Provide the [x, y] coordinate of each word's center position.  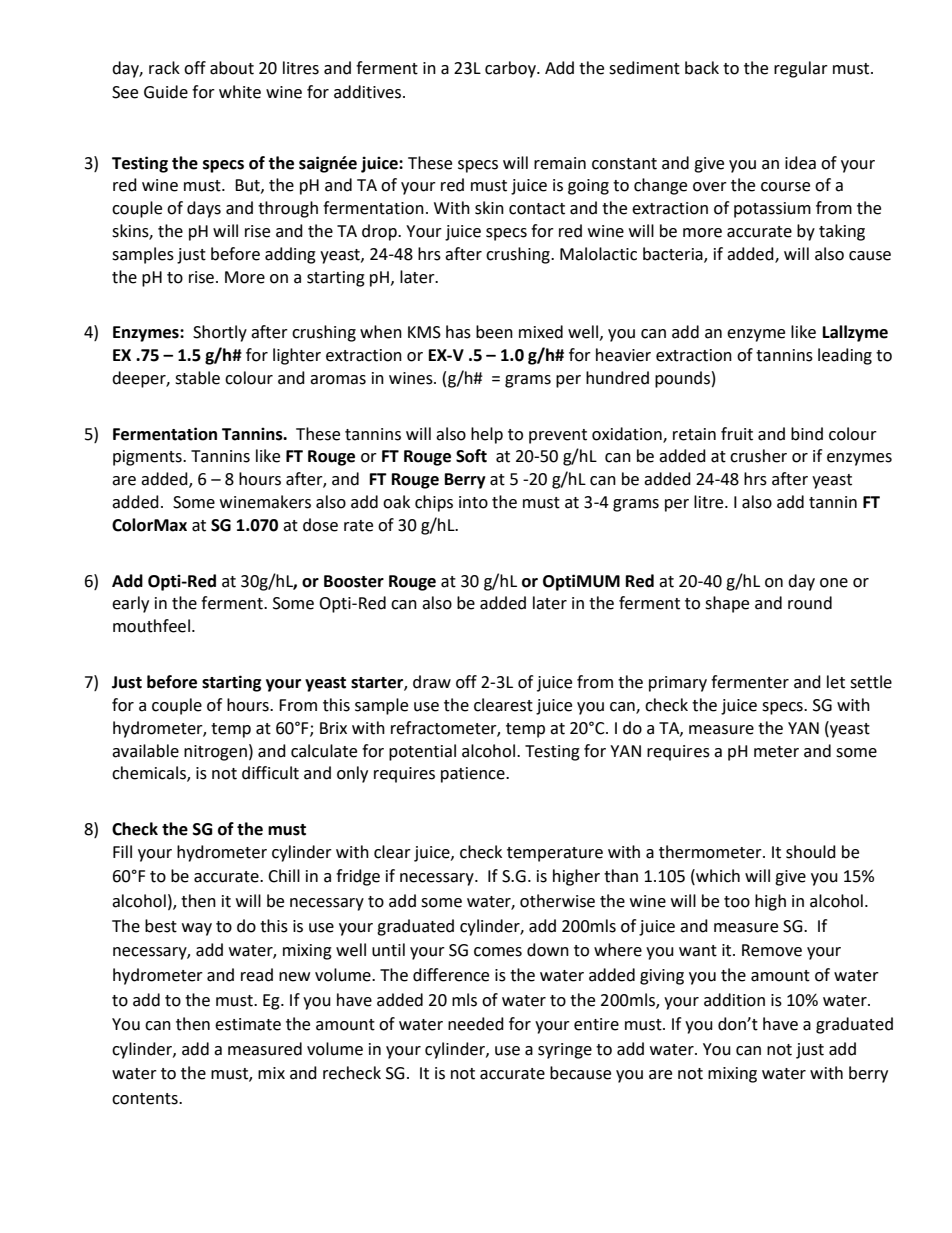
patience [474, 775]
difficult [270, 773]
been [494, 332]
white [240, 92]
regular [801, 69]
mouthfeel [151, 626]
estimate [248, 1024]
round [810, 603]
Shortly [220, 333]
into [473, 502]
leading [845, 356]
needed [476, 1024]
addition [734, 1000]
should [811, 852]
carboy [511, 69]
